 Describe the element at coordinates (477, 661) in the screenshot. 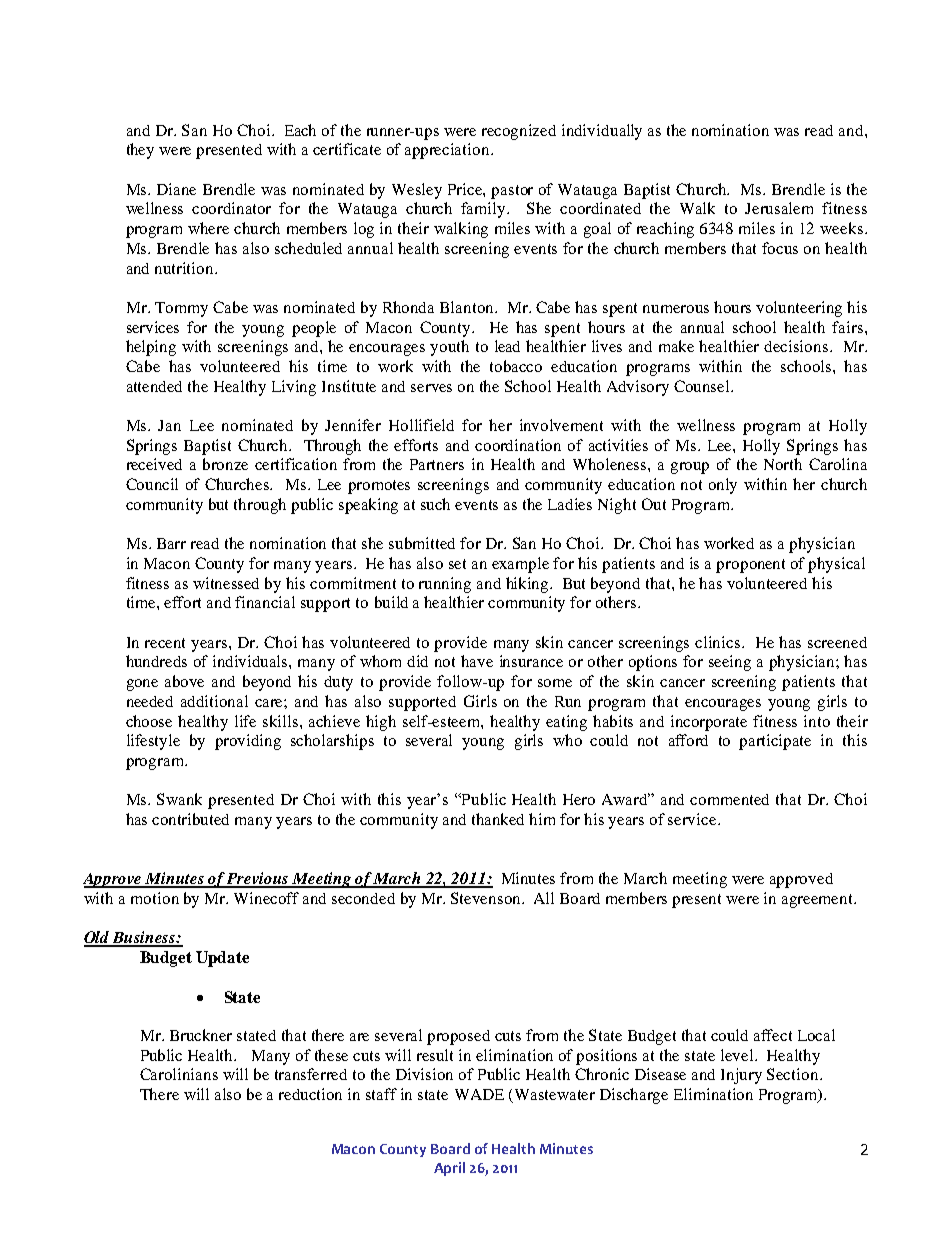

I see `have` at that location.
